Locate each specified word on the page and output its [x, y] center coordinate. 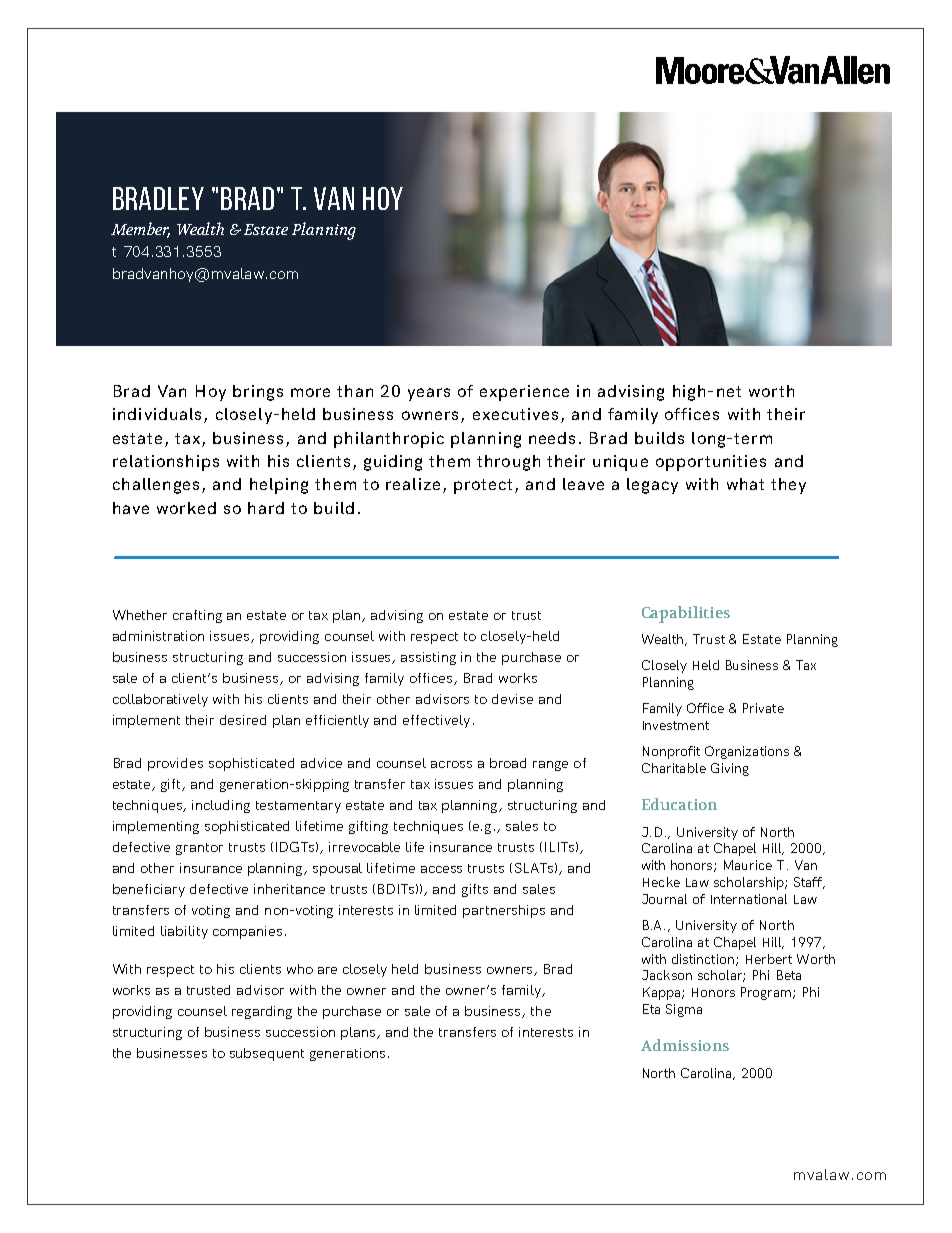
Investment [676, 725]
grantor [199, 849]
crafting [197, 616]
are [327, 970]
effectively [436, 721]
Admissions [685, 1045]
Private [763, 708]
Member [140, 230]
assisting [428, 658]
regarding [262, 1012]
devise [512, 699]
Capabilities [686, 614]
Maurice [748, 865]
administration [158, 636]
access [441, 869]
